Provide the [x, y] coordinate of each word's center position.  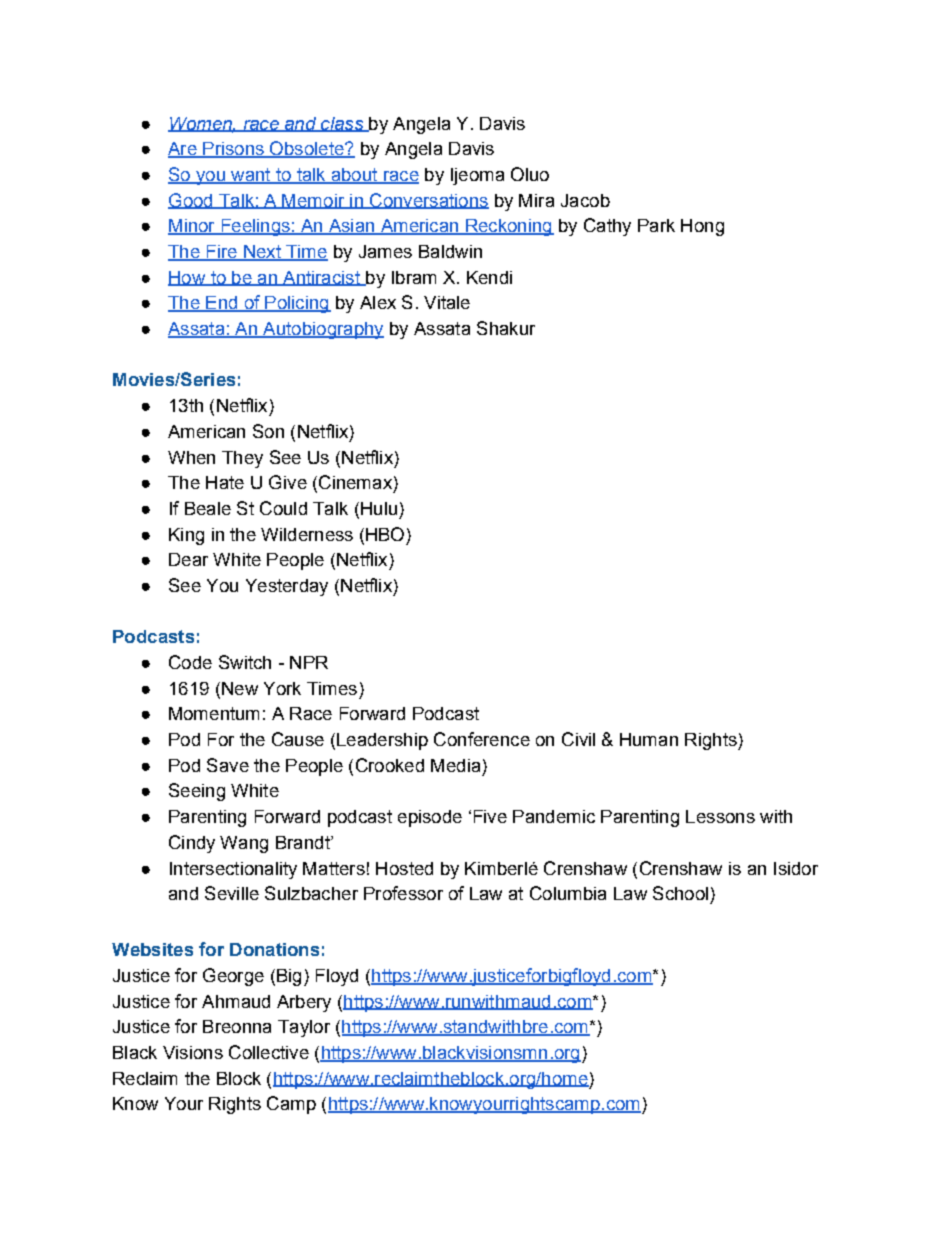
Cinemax [355, 482]
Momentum [214, 713]
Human [649, 739]
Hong [702, 227]
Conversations [428, 201]
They [242, 459]
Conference [482, 739]
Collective [269, 1052]
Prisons [233, 150]
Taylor [304, 1028]
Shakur [506, 328]
